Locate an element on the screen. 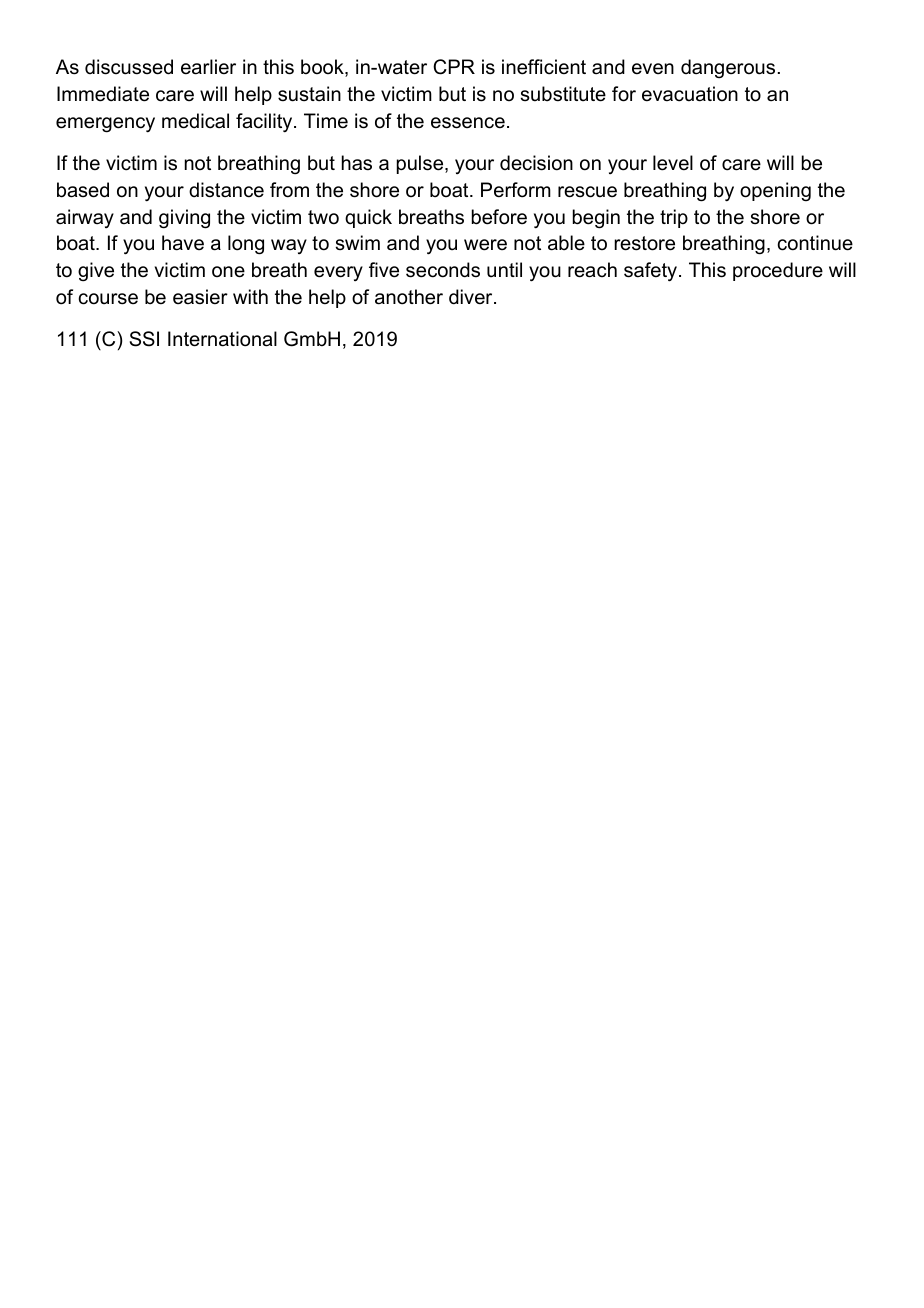 The image size is (924, 1308). opening is located at coordinates (775, 191).
